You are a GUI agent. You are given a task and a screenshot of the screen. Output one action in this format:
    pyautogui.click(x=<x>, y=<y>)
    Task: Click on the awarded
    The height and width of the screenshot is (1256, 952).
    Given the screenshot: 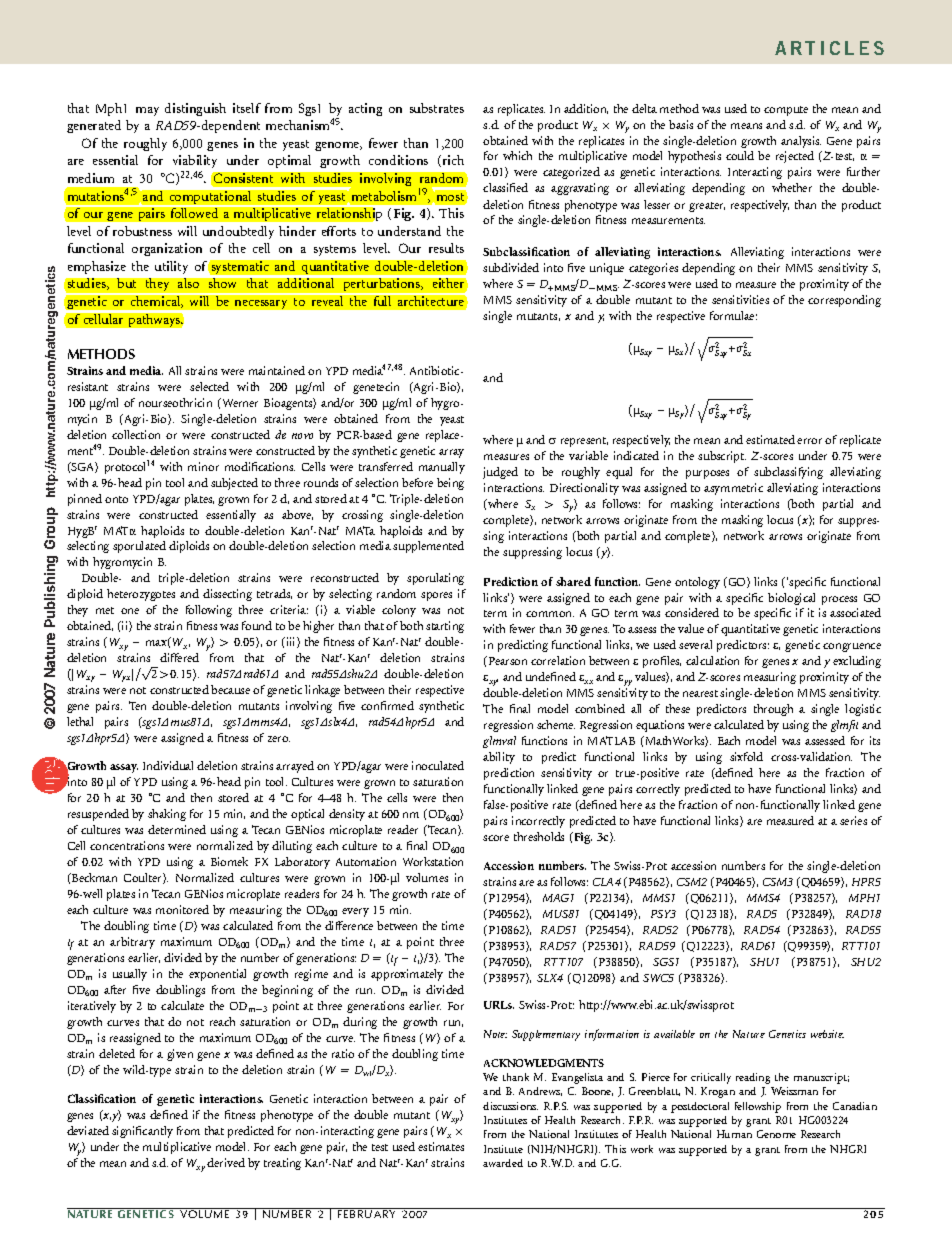 What is the action you would take?
    pyautogui.click(x=503, y=1163)
